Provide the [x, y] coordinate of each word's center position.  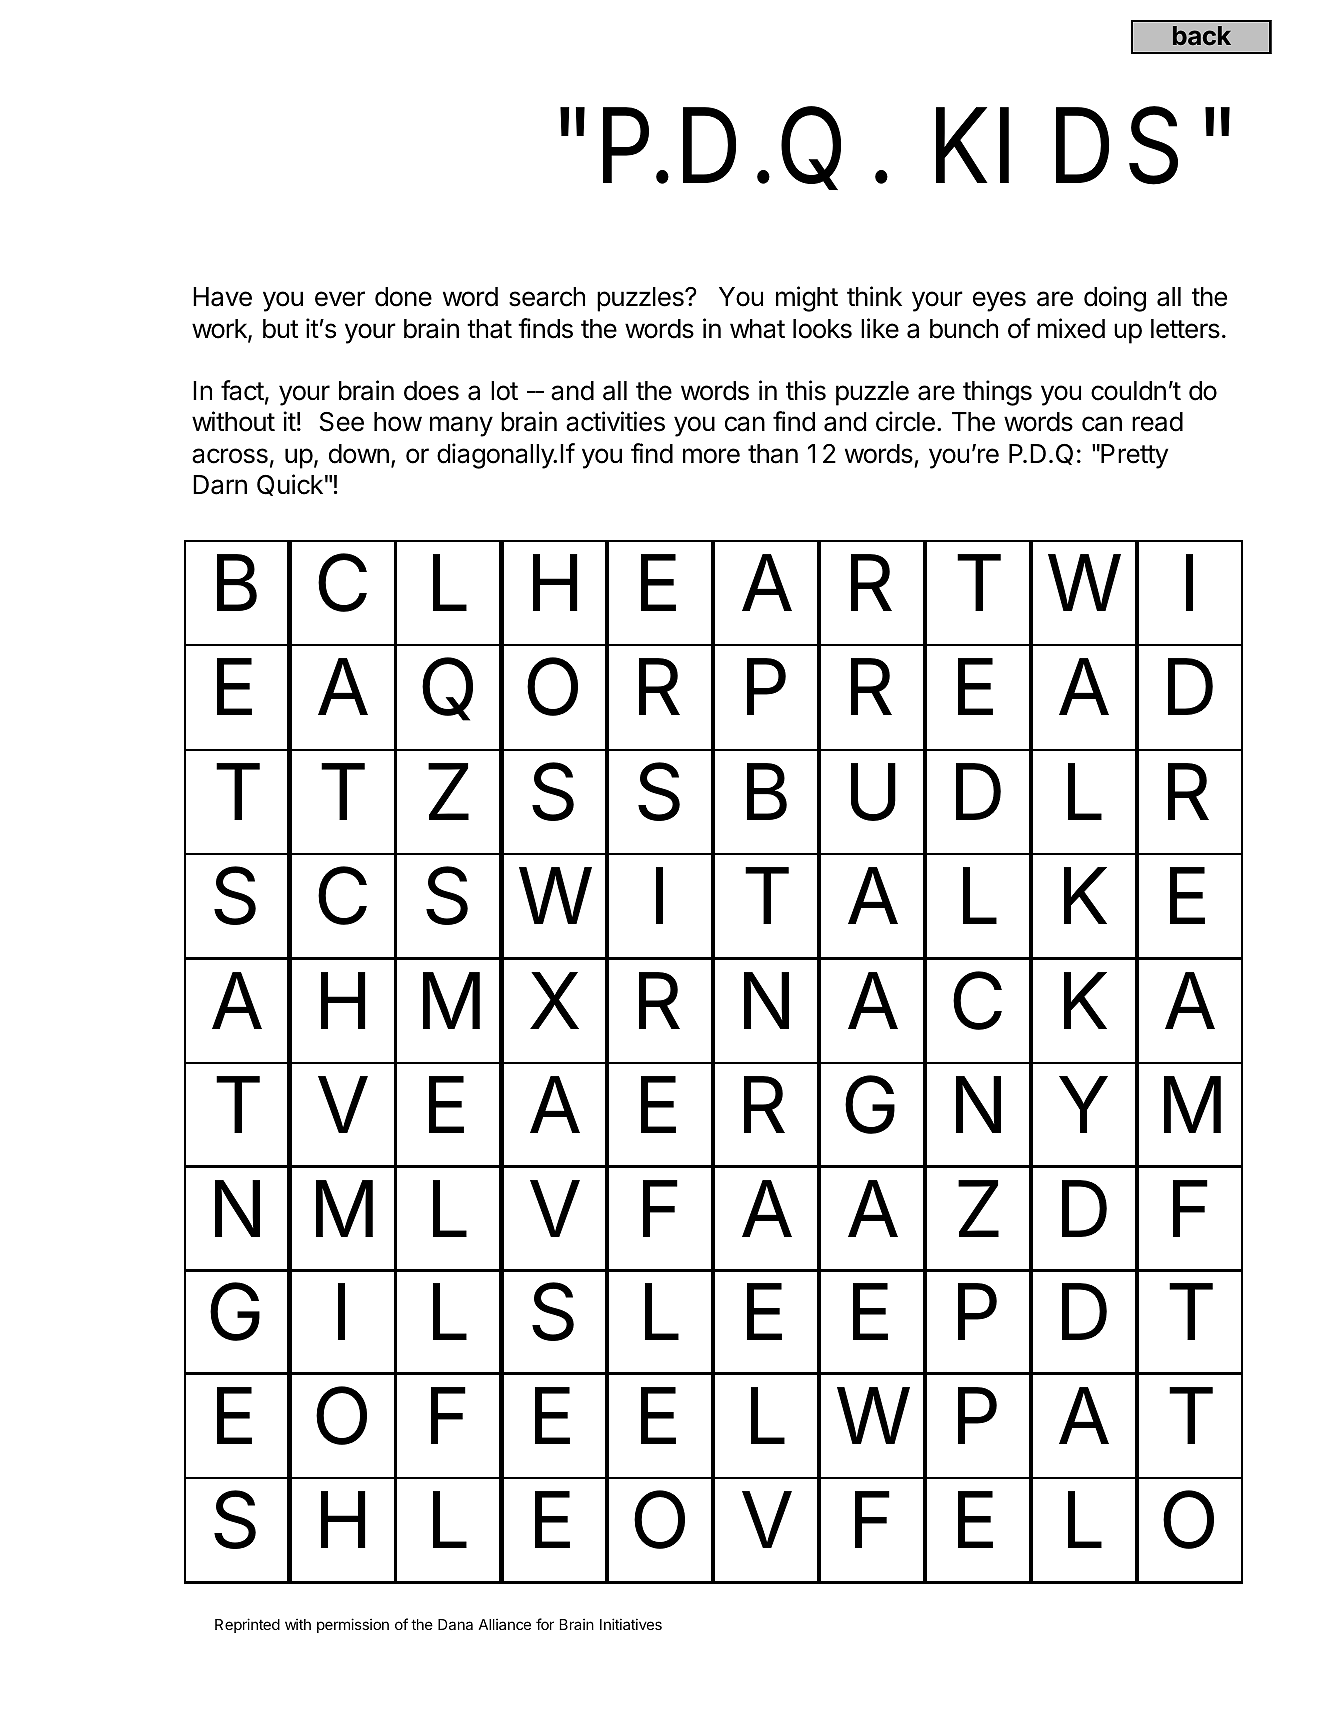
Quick [290, 485]
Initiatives [631, 1624]
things [997, 393]
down [359, 454]
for [545, 1624]
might [807, 299]
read [1157, 422]
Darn [220, 485]
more [711, 456]
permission [353, 1625]
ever [340, 299]
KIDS [1057, 146]
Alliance [504, 1624]
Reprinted [247, 1625]
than [773, 454]
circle [905, 421]
